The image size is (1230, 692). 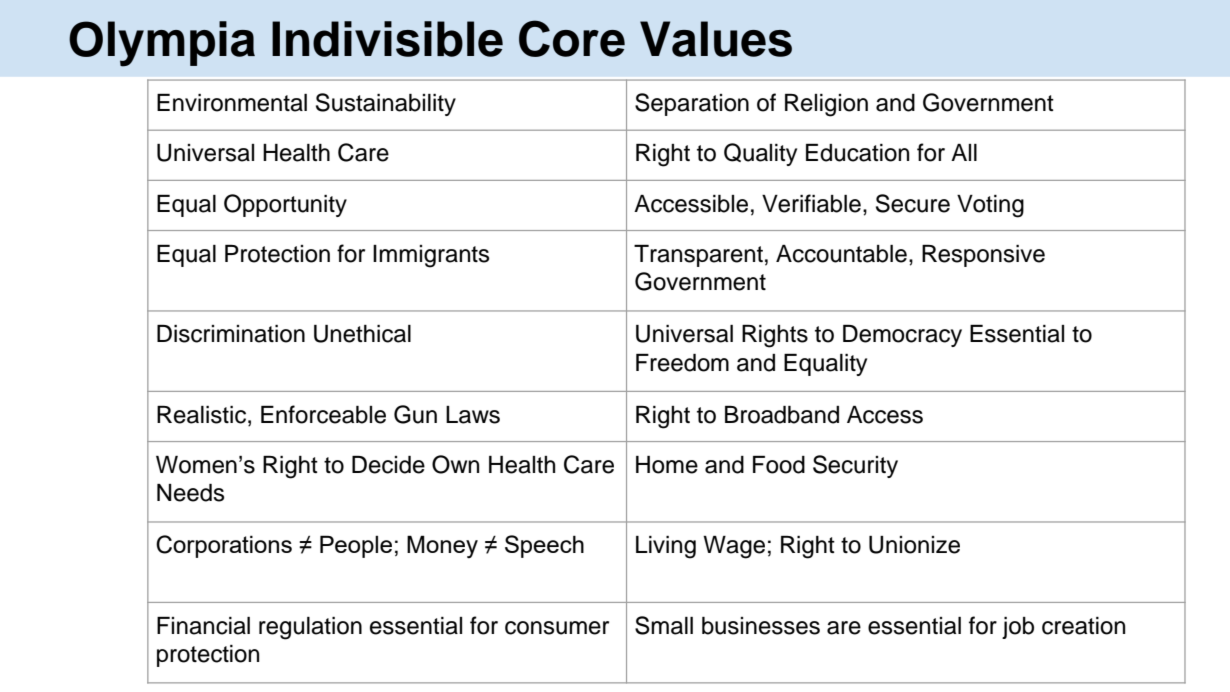 What do you see at coordinates (990, 206) in the screenshot?
I see `Voting` at bounding box center [990, 206].
